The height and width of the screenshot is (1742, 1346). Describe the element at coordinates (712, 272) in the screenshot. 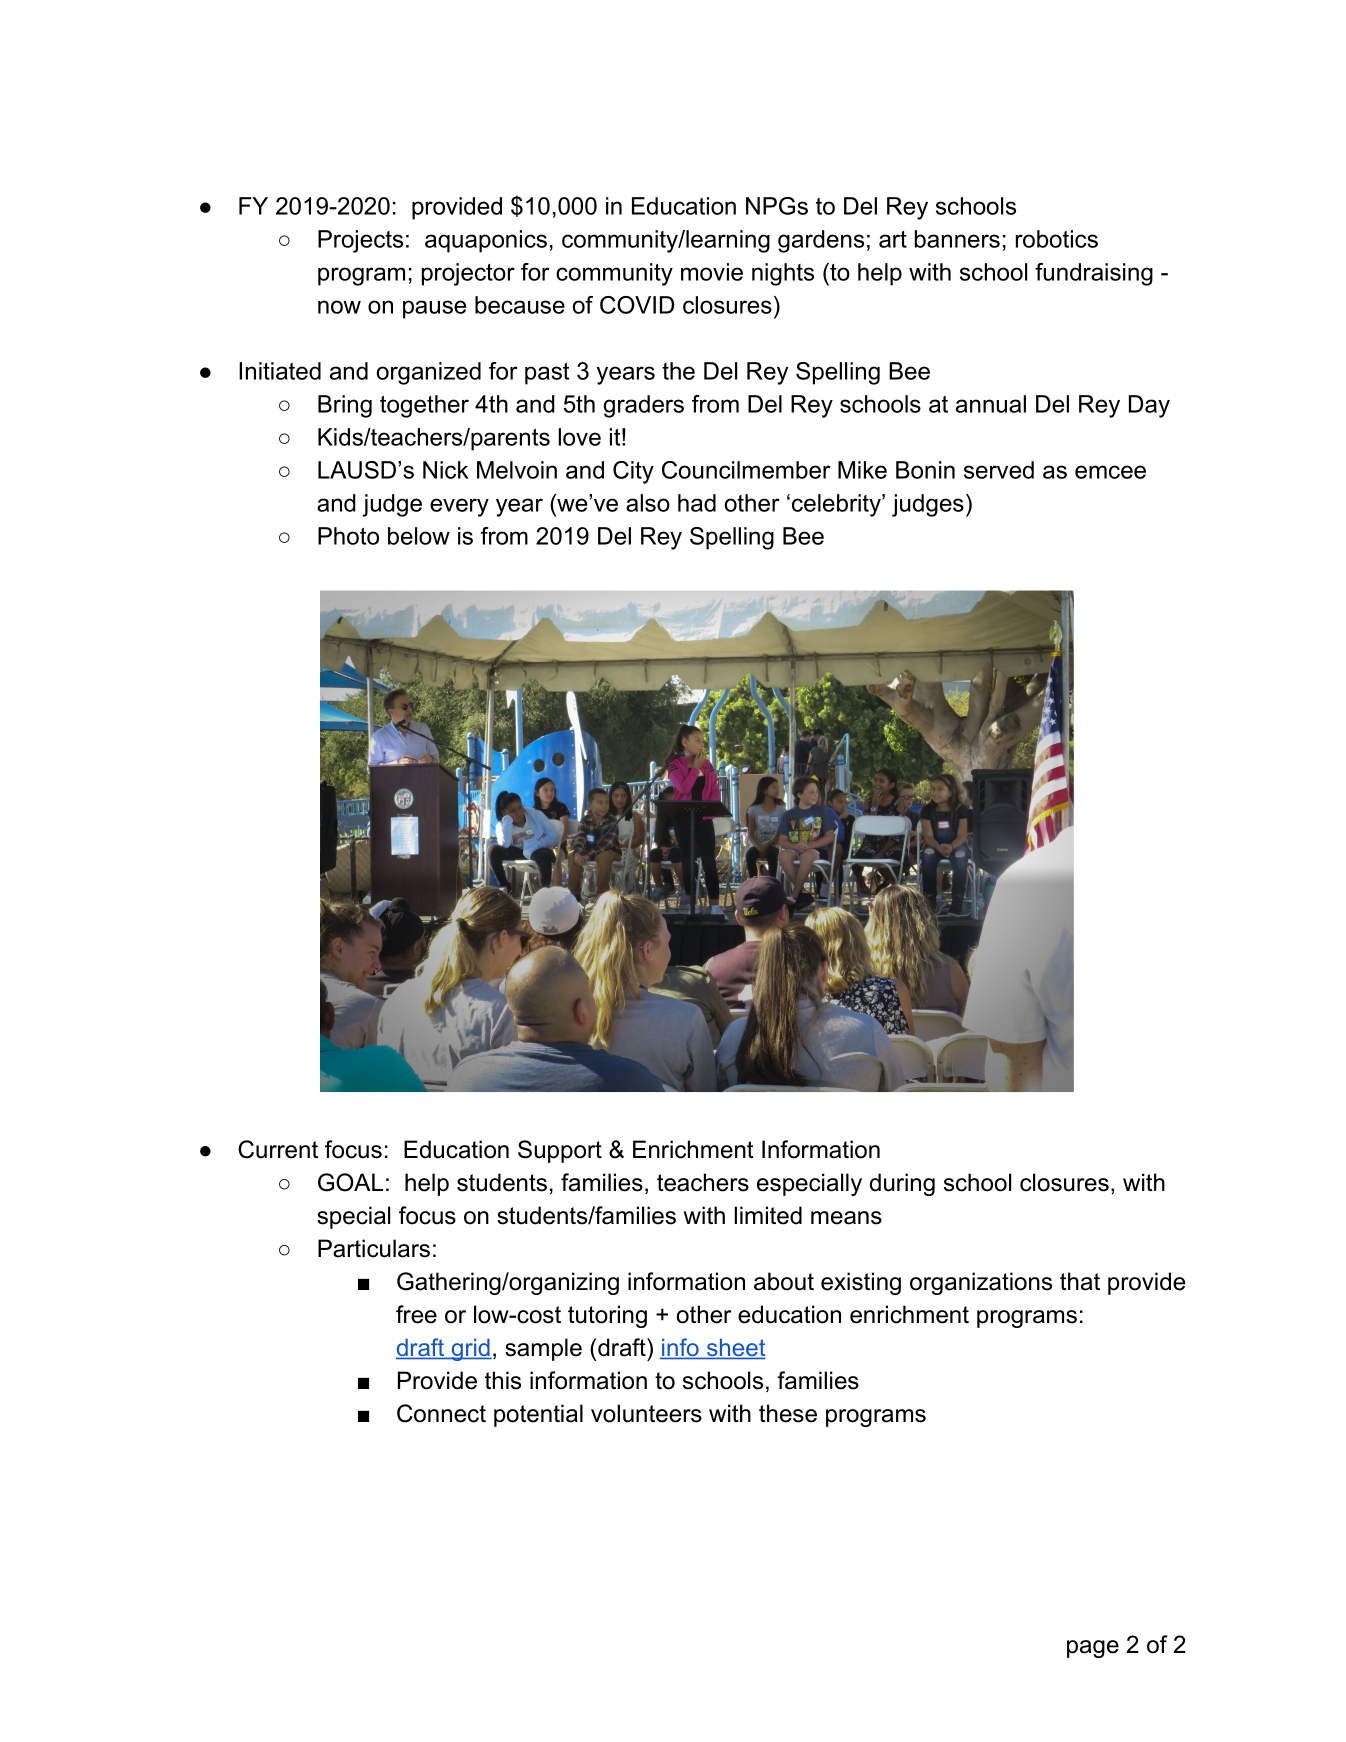

I see `movie` at that location.
